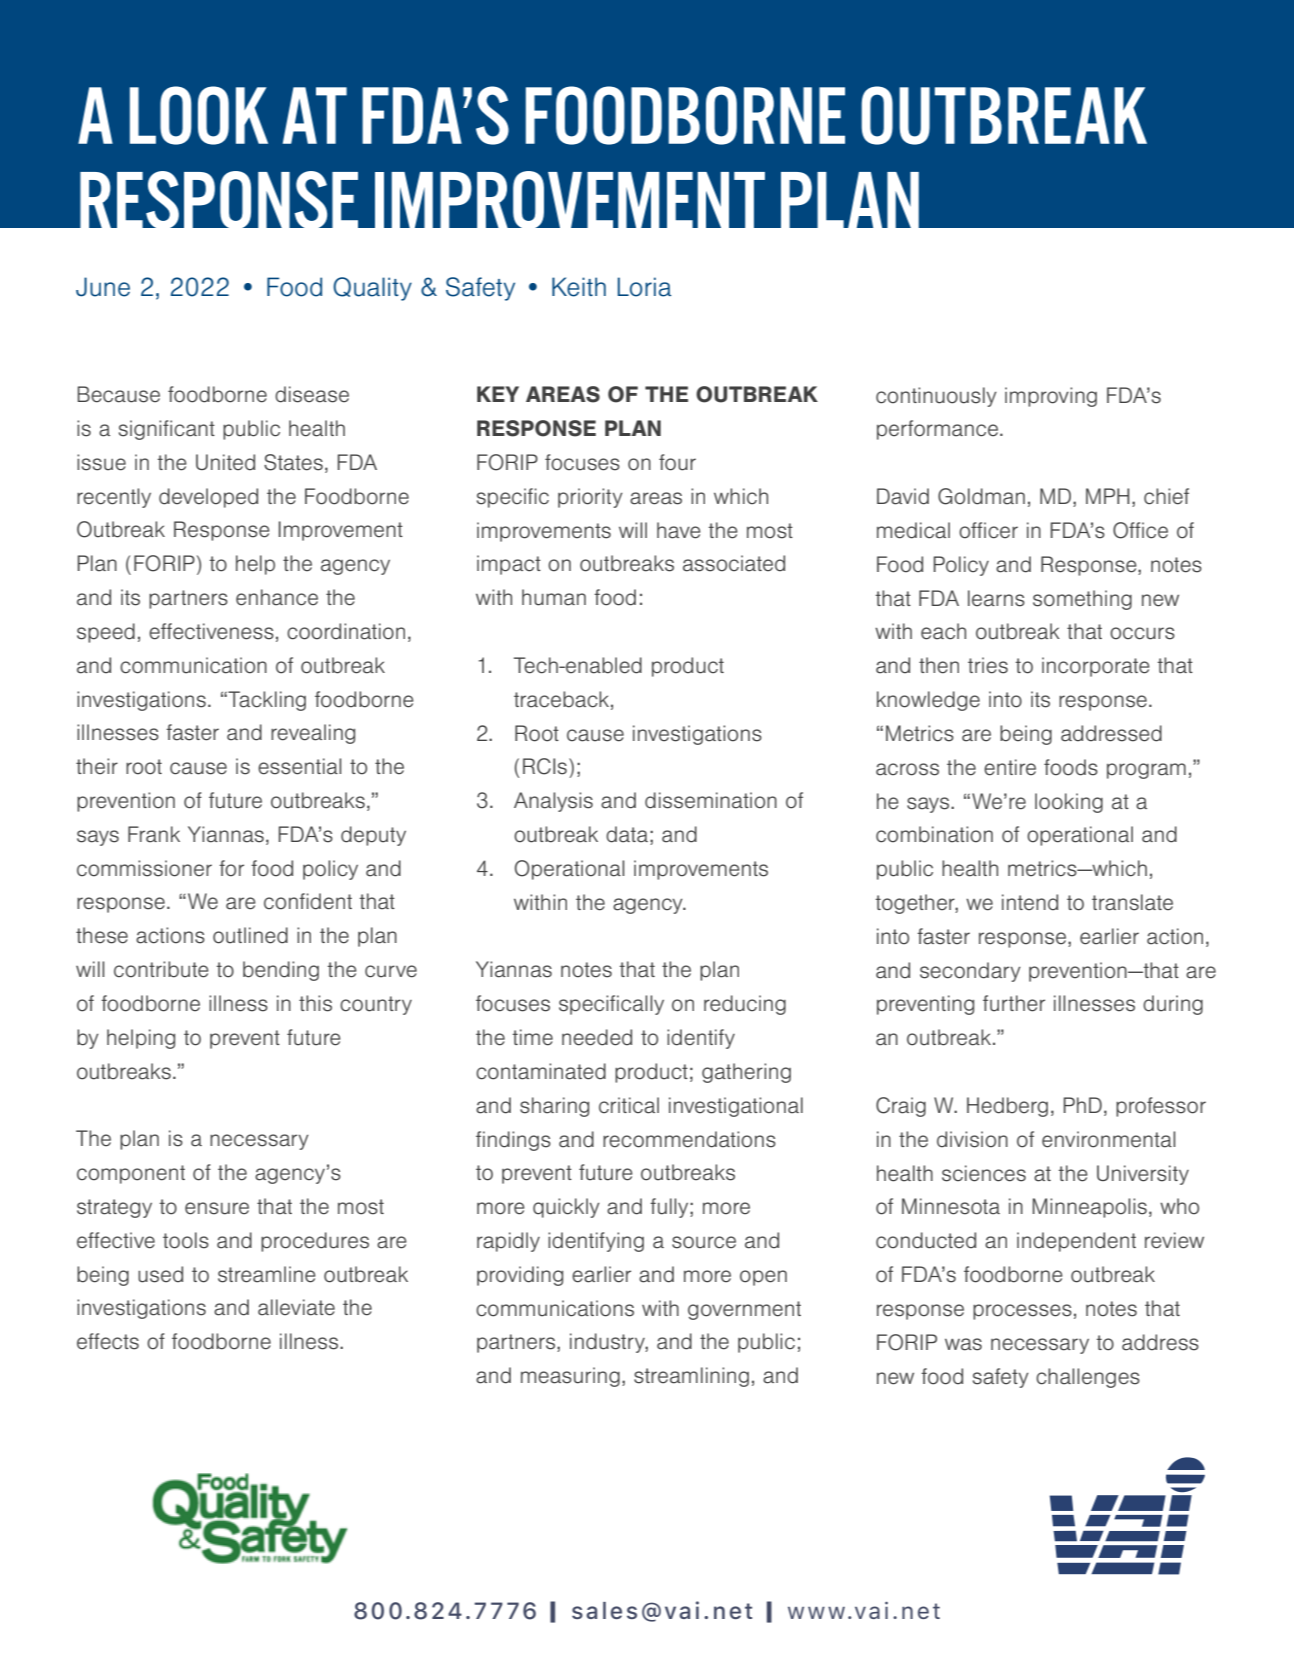 The width and height of the screenshot is (1294, 1674). I want to click on incorporate, so click(1096, 667).
